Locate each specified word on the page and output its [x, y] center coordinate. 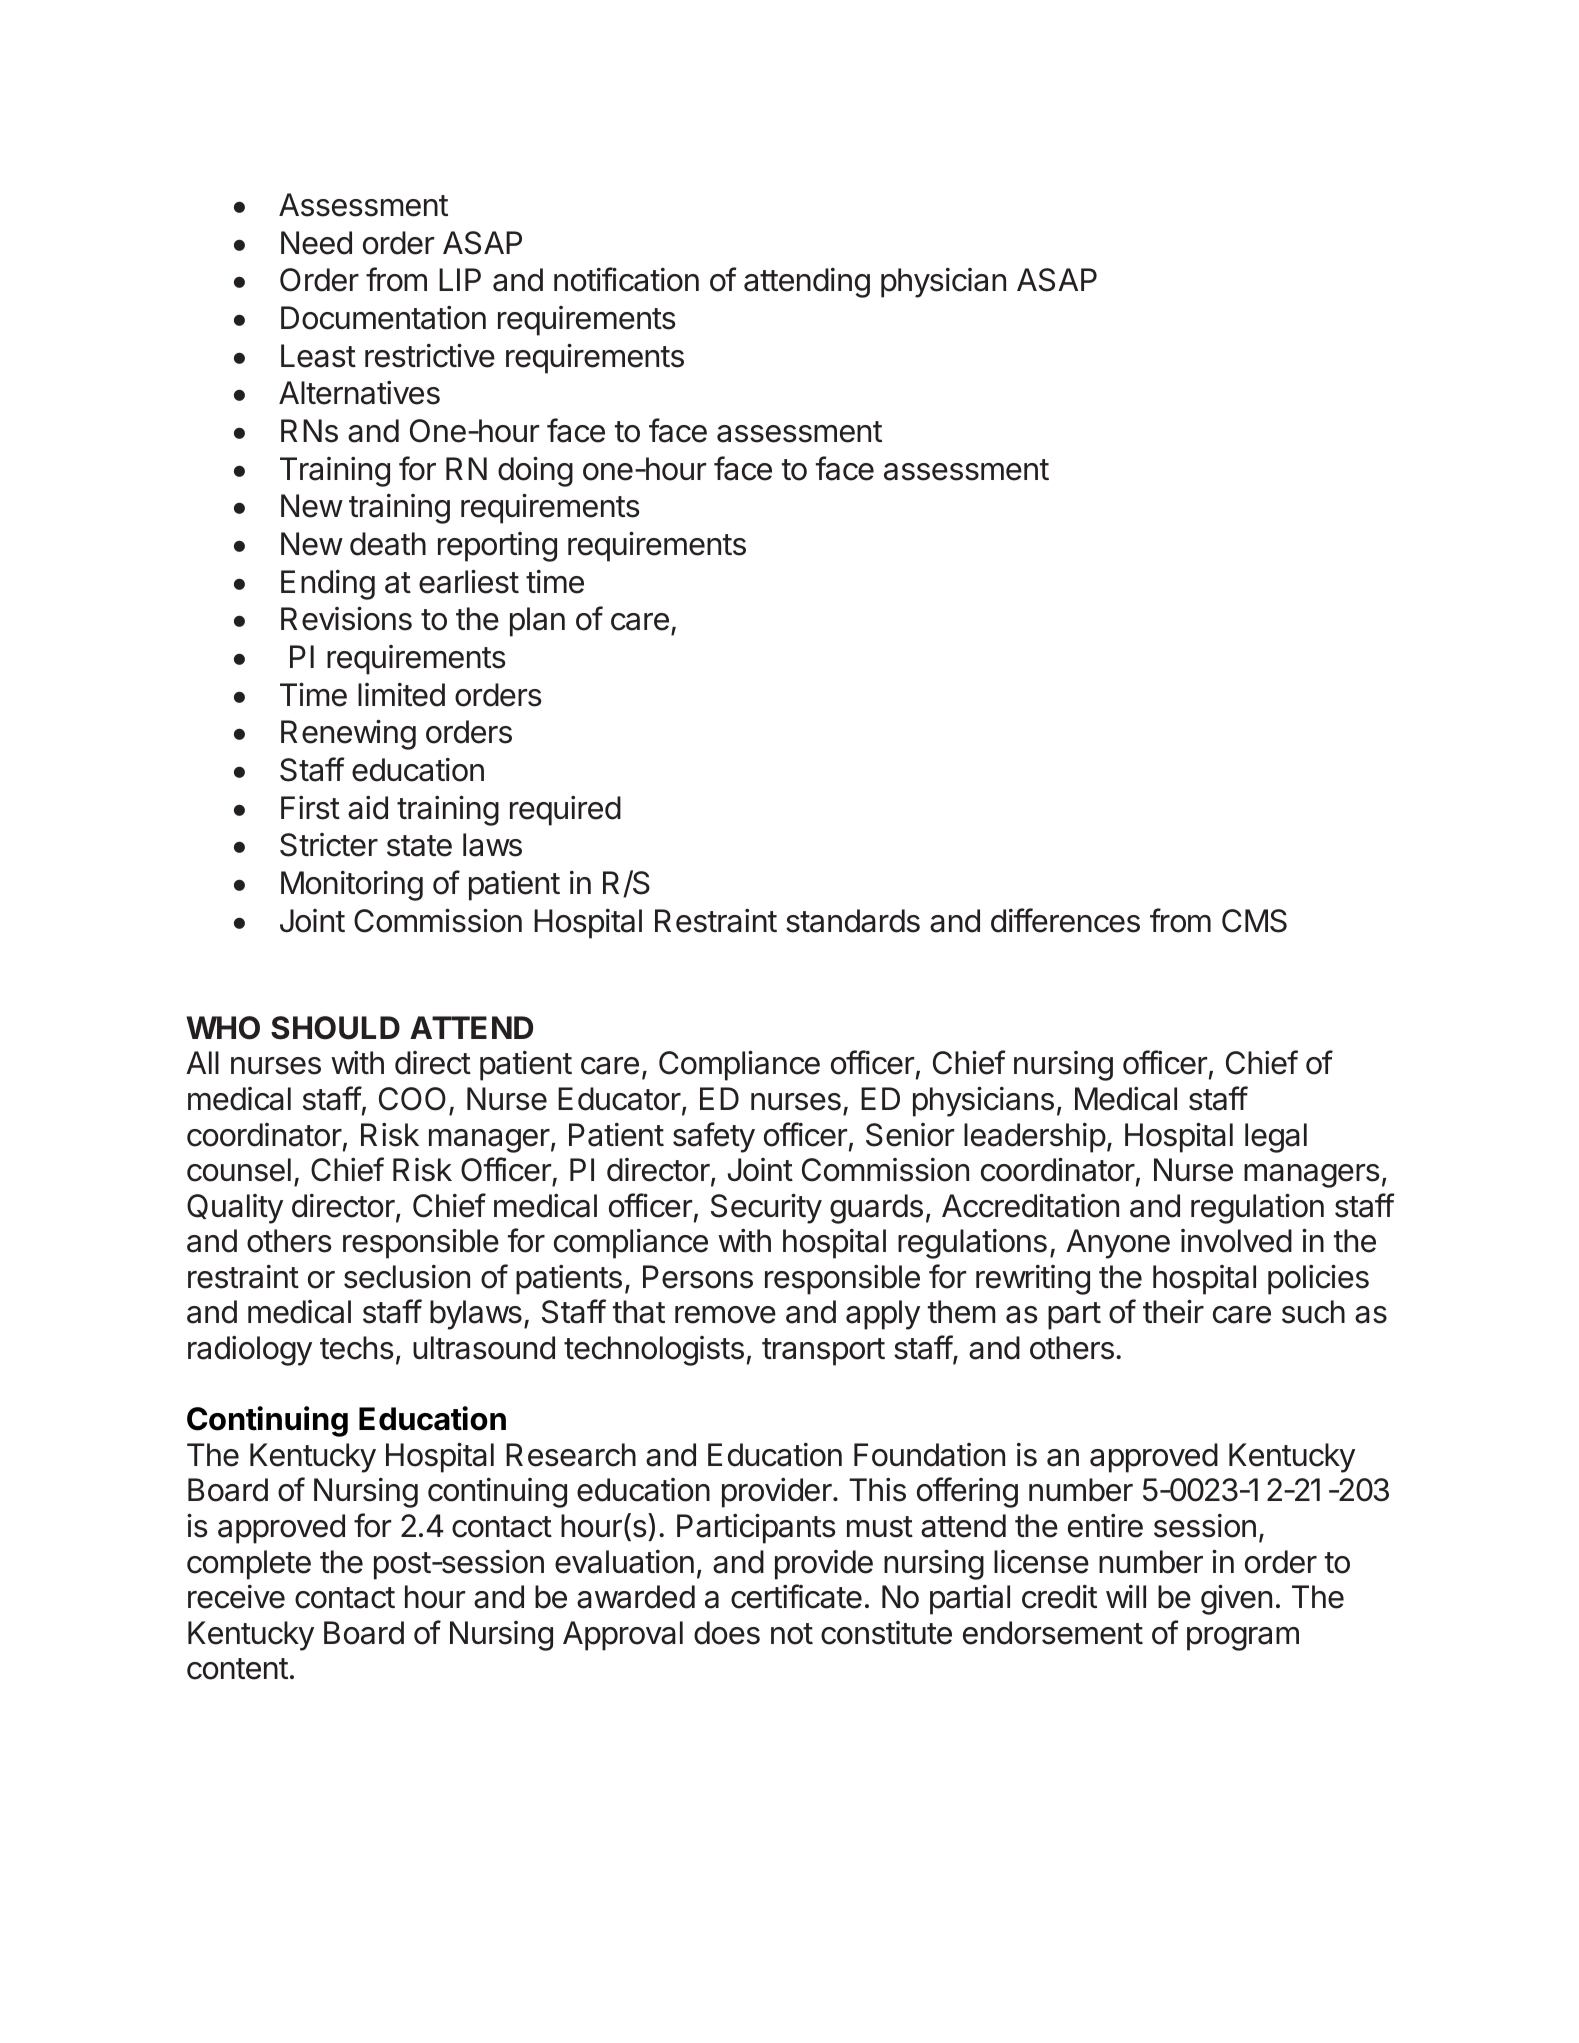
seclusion [407, 1277]
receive [236, 1597]
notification [626, 279]
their [1173, 1312]
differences [1065, 920]
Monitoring [352, 886]
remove [725, 1315]
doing [535, 472]
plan [537, 622]
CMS [1254, 921]
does [727, 1633]
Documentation [383, 318]
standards [853, 921]
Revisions [346, 619]
